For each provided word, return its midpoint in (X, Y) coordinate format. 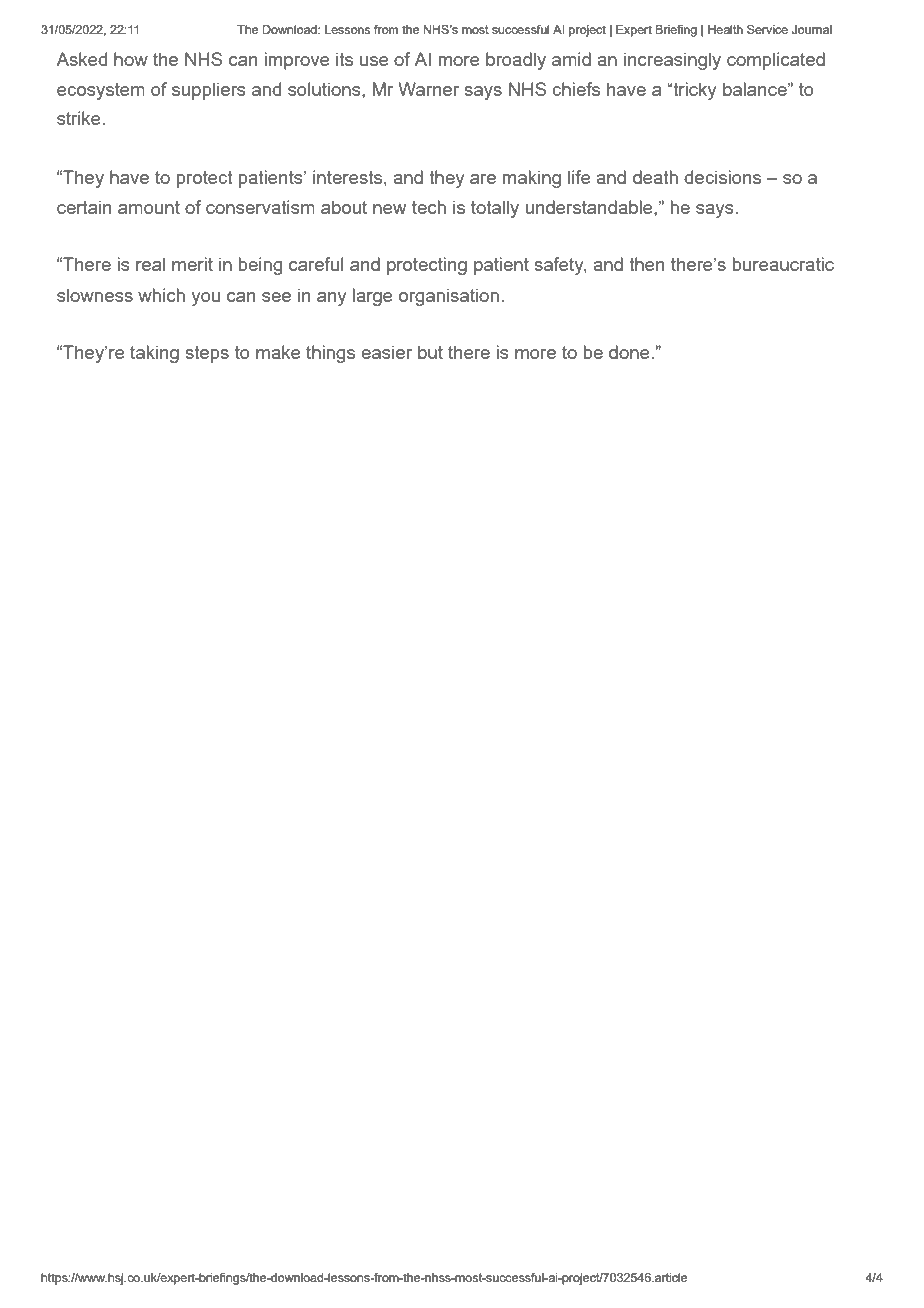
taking (154, 354)
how (131, 59)
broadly (516, 61)
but (430, 352)
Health (725, 29)
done (630, 352)
